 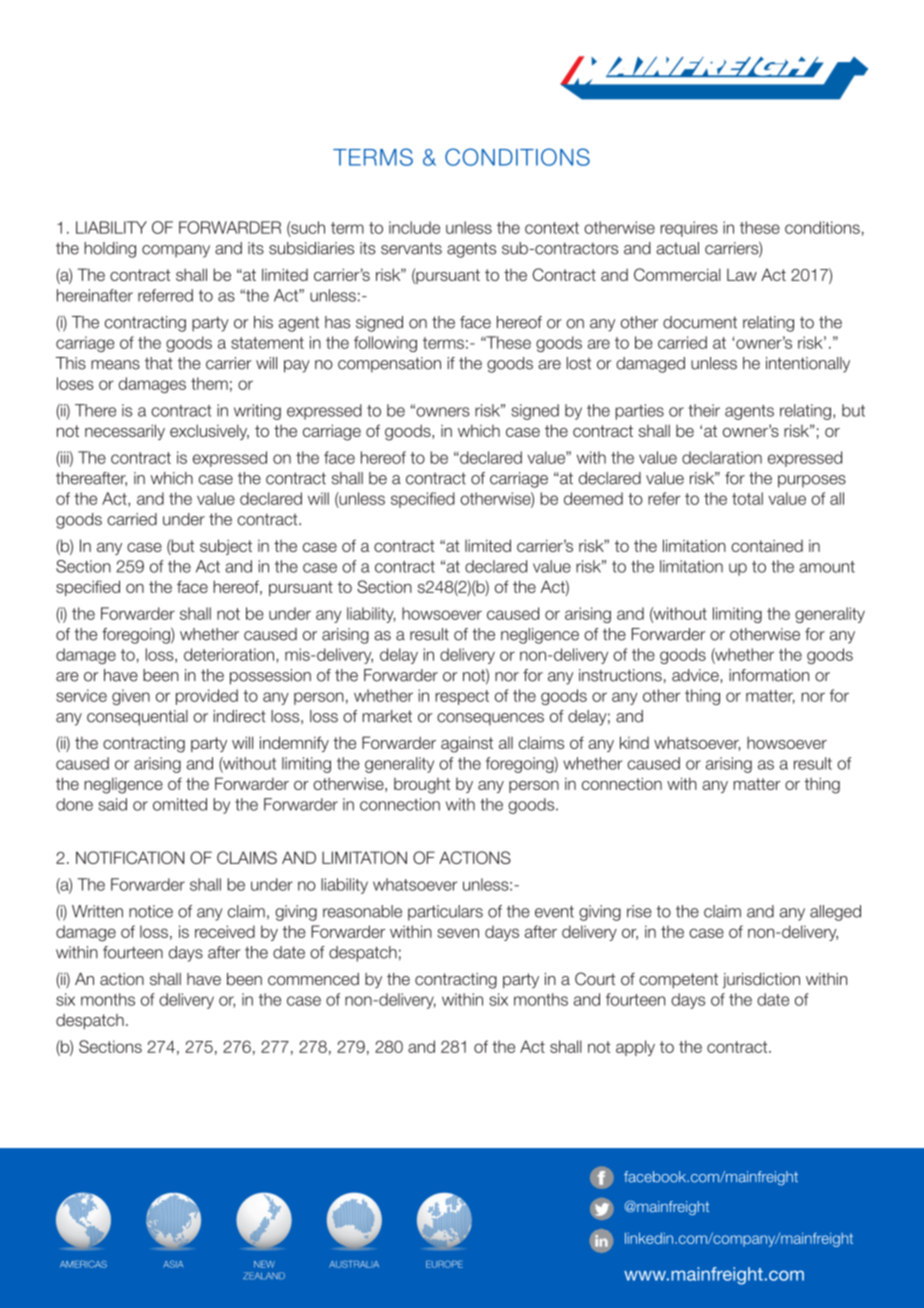 What do you see at coordinates (462, 697) in the screenshot?
I see `respect` at bounding box center [462, 697].
